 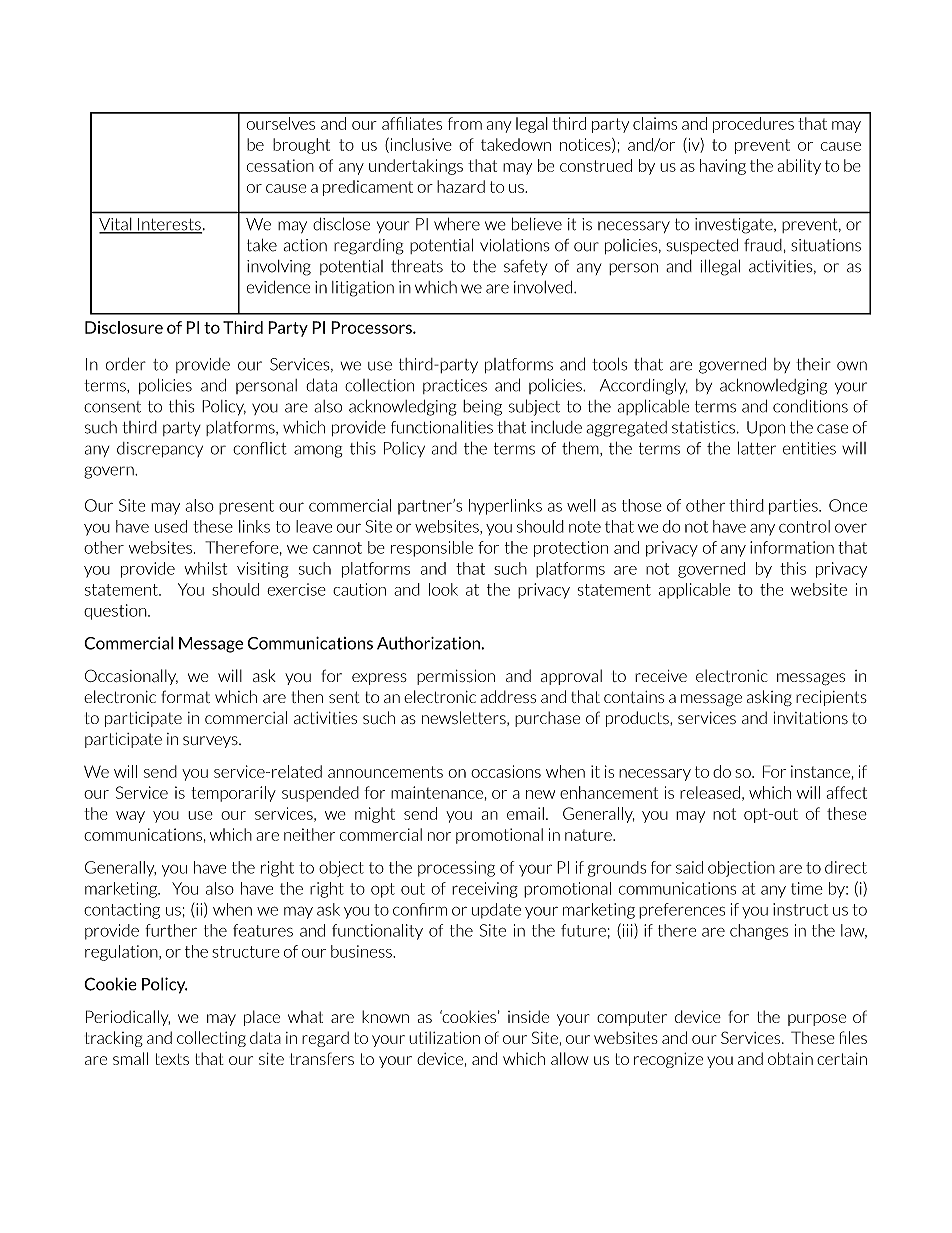 What do you see at coordinates (455, 386) in the image?
I see `practices` at bounding box center [455, 386].
